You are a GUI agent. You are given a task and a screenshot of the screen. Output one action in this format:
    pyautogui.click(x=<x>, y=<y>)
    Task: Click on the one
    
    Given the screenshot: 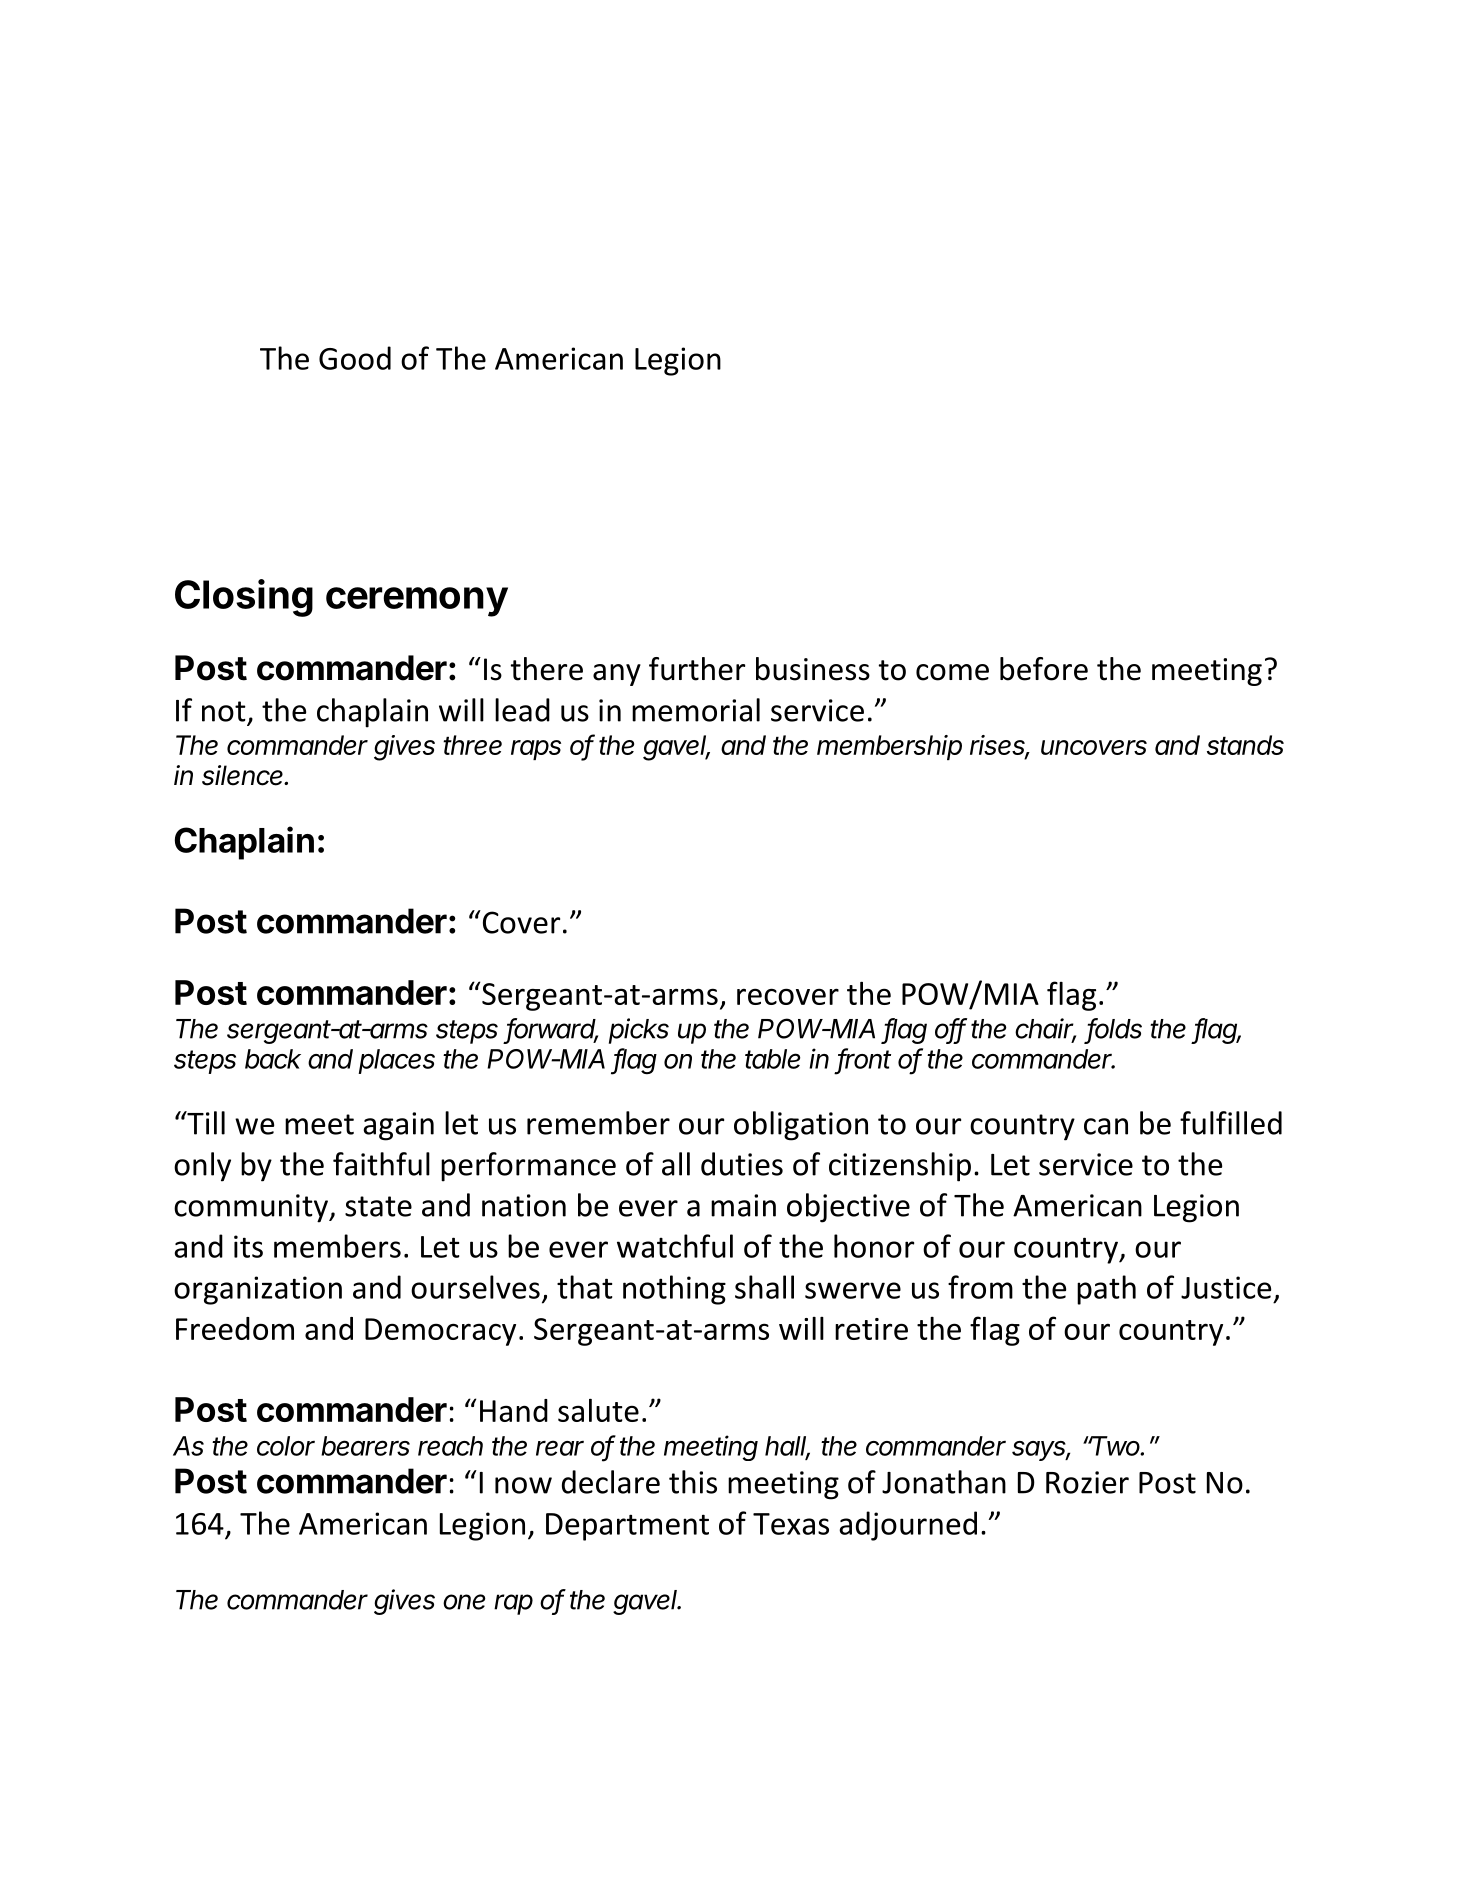 What is the action you would take?
    pyautogui.click(x=464, y=1602)
